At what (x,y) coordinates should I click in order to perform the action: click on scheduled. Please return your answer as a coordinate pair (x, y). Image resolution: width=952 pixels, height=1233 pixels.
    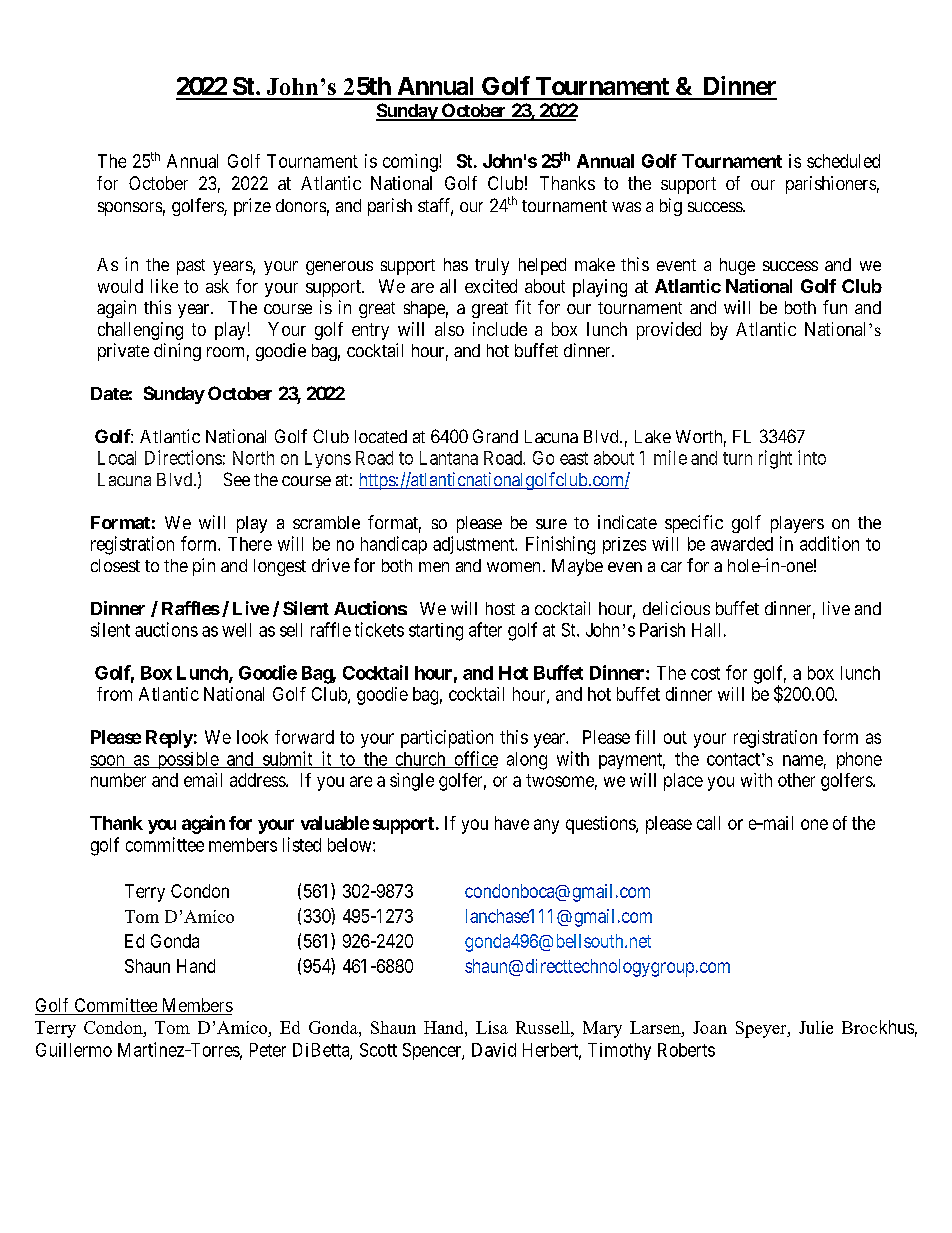
    Looking at the image, I should click on (843, 161).
